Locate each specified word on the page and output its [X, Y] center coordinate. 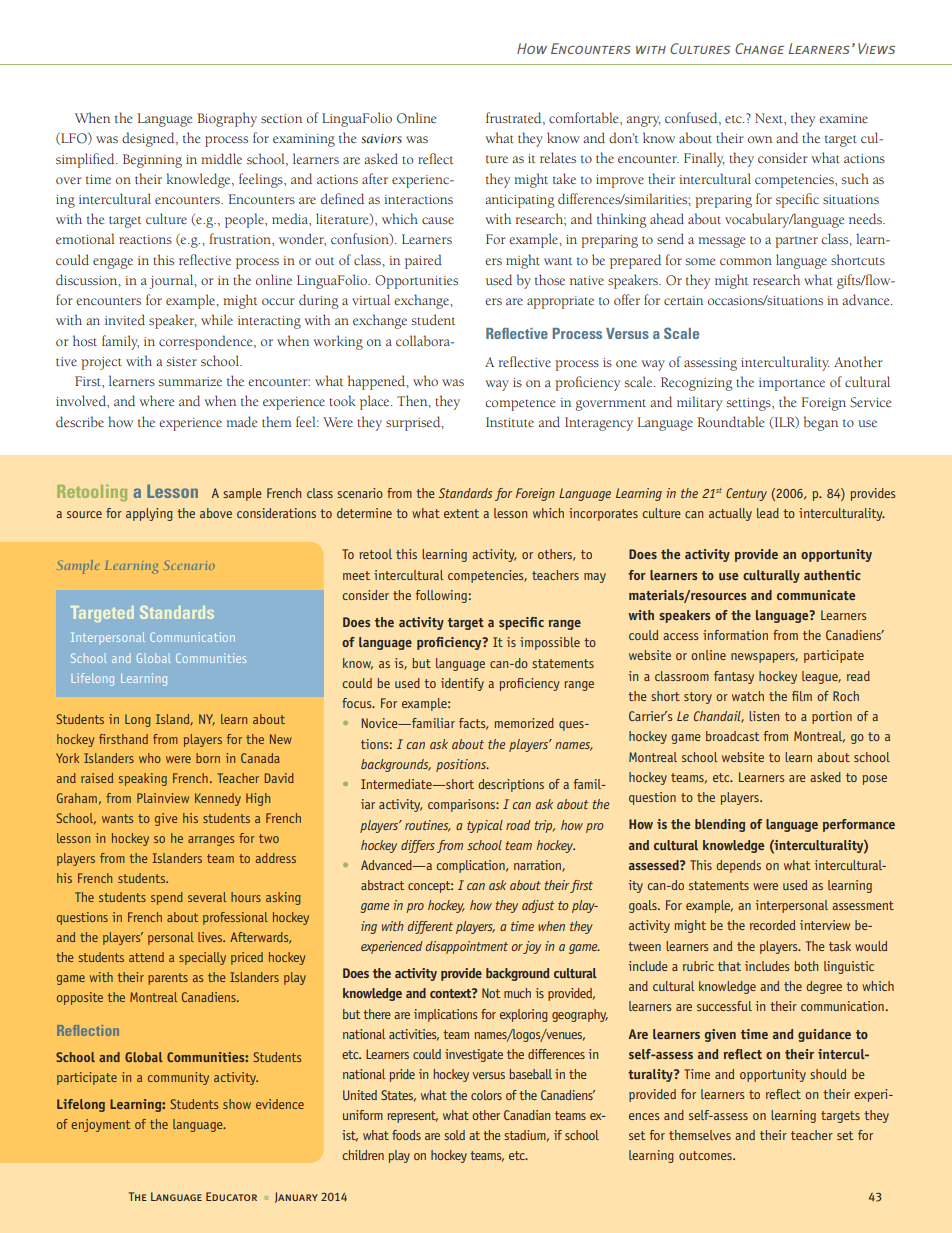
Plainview [163, 798]
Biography [227, 119]
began [821, 423]
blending [720, 825]
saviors [381, 139]
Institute [510, 422]
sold [454, 1135]
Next [770, 118]
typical [485, 826]
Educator [231, 1196]
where [157, 400]
